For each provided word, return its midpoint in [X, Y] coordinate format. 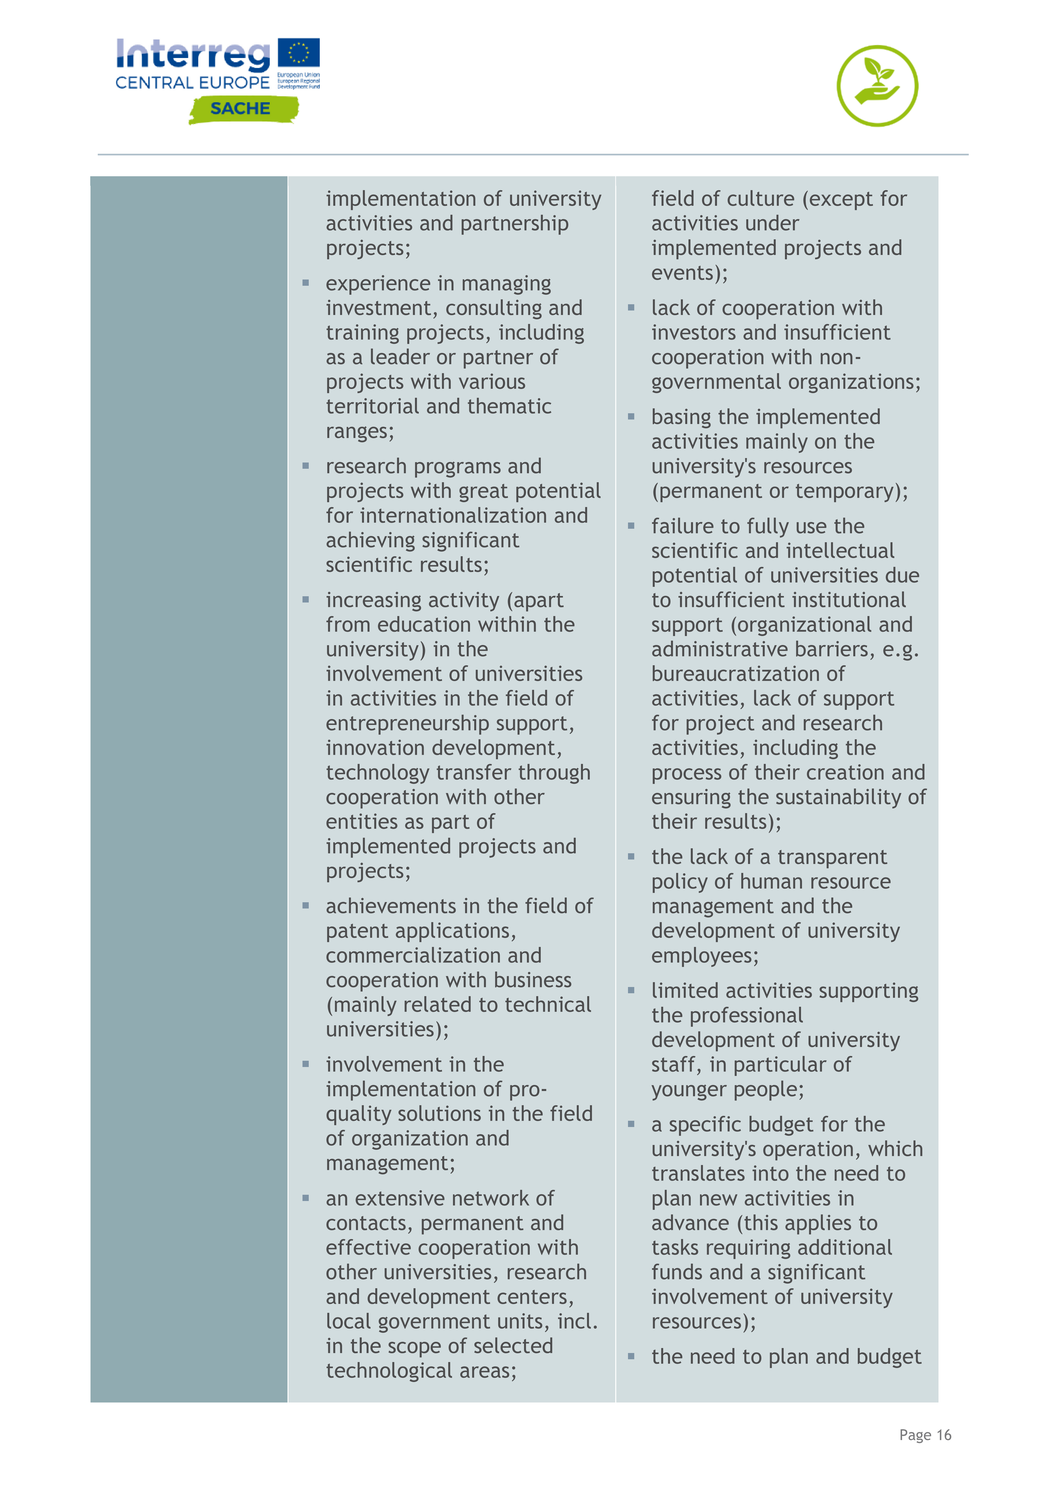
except [840, 200]
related [437, 1004]
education [424, 624]
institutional [849, 599]
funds [677, 1271]
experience [378, 285]
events [682, 273]
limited [685, 990]
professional [747, 1017]
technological [389, 1372]
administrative [720, 648]
